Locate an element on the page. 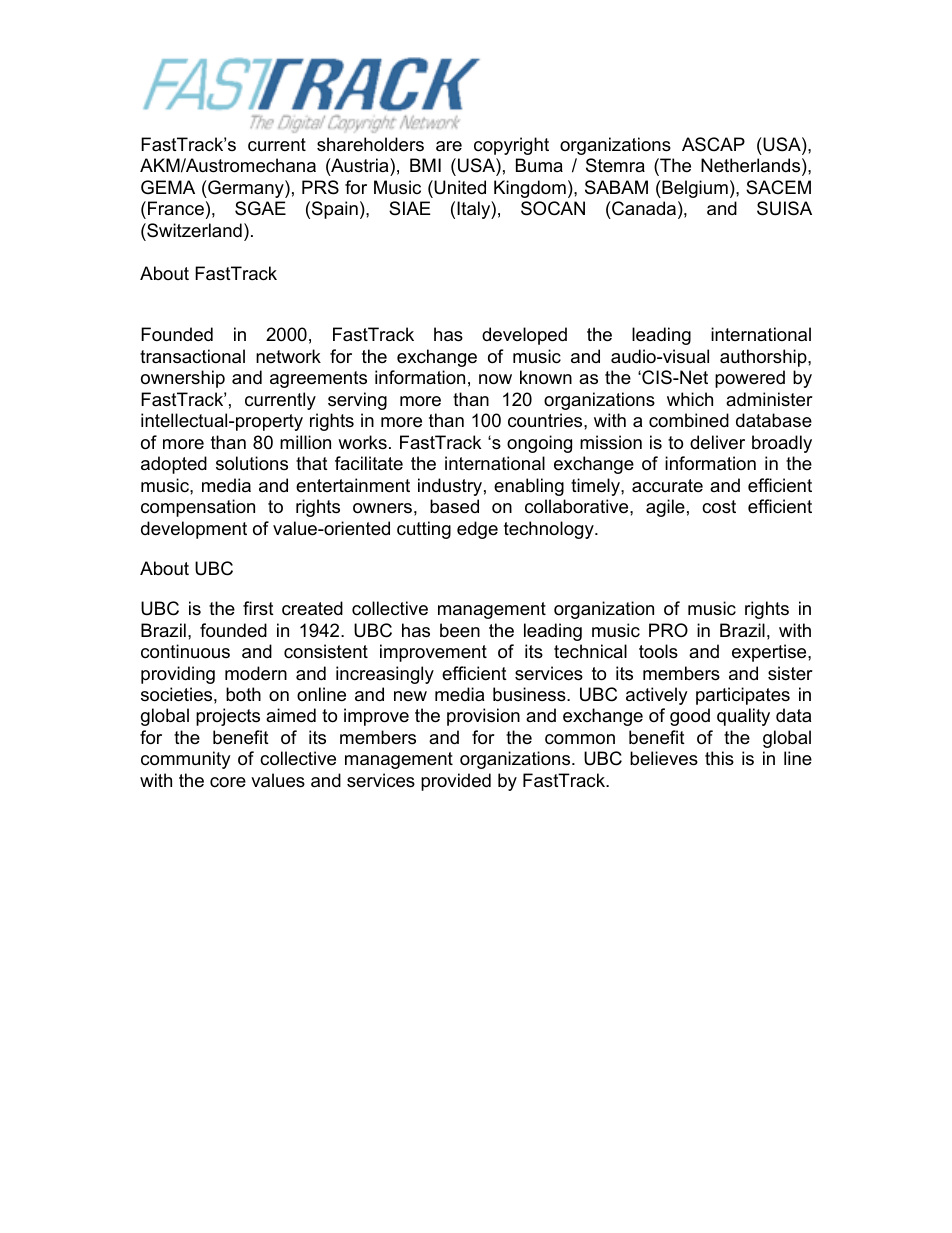 Image resolution: width=952 pixels, height=1233 pixels. this is located at coordinates (719, 758).
